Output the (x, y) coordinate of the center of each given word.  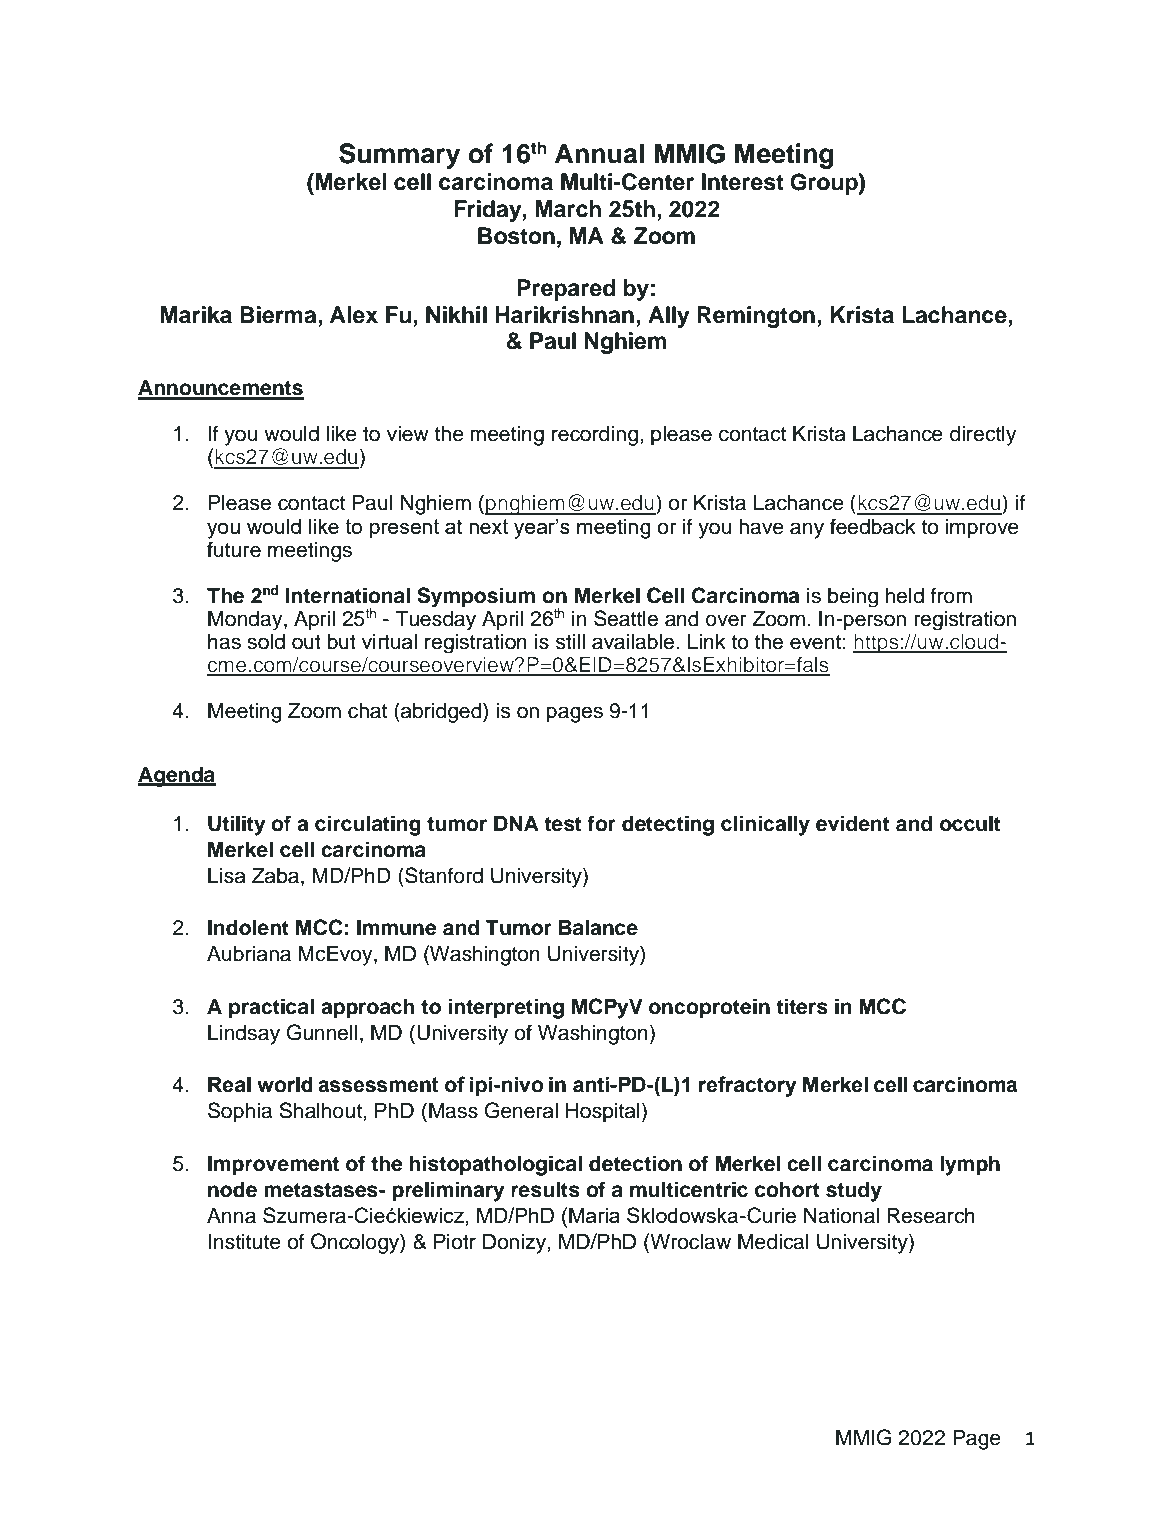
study (854, 1192)
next (488, 526)
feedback (873, 526)
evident (853, 823)
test (563, 824)
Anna (231, 1216)
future (234, 549)
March (568, 209)
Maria (594, 1215)
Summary (399, 156)
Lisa (227, 876)
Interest (743, 182)
